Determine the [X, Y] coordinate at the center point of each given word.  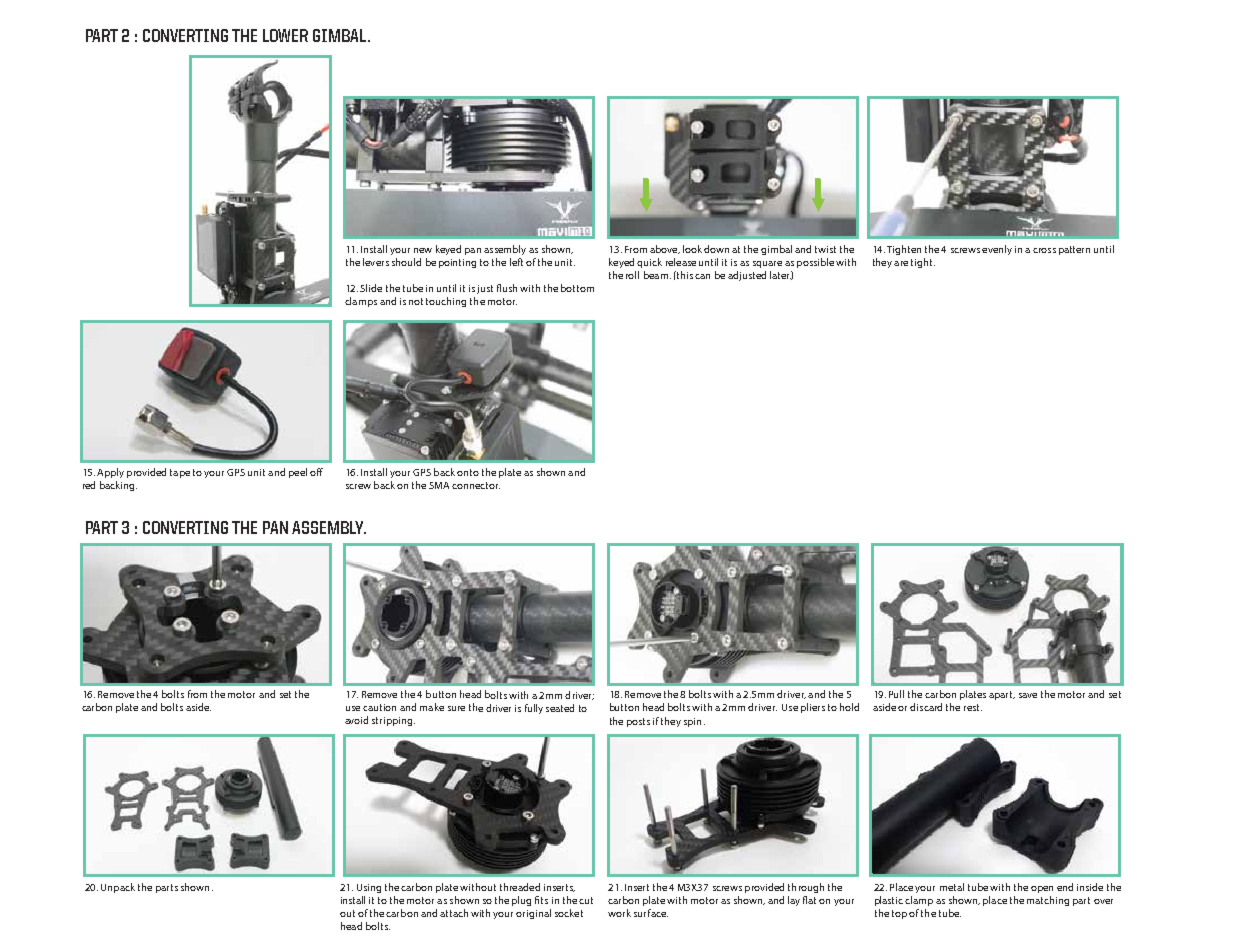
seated [560, 708]
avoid [356, 720]
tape [180, 473]
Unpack [118, 888]
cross [1044, 250]
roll [632, 275]
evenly [997, 250]
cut [586, 900]
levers [376, 262]
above [665, 249]
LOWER [285, 35]
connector [476, 485]
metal [952, 887]
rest [973, 707]
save [1028, 695]
